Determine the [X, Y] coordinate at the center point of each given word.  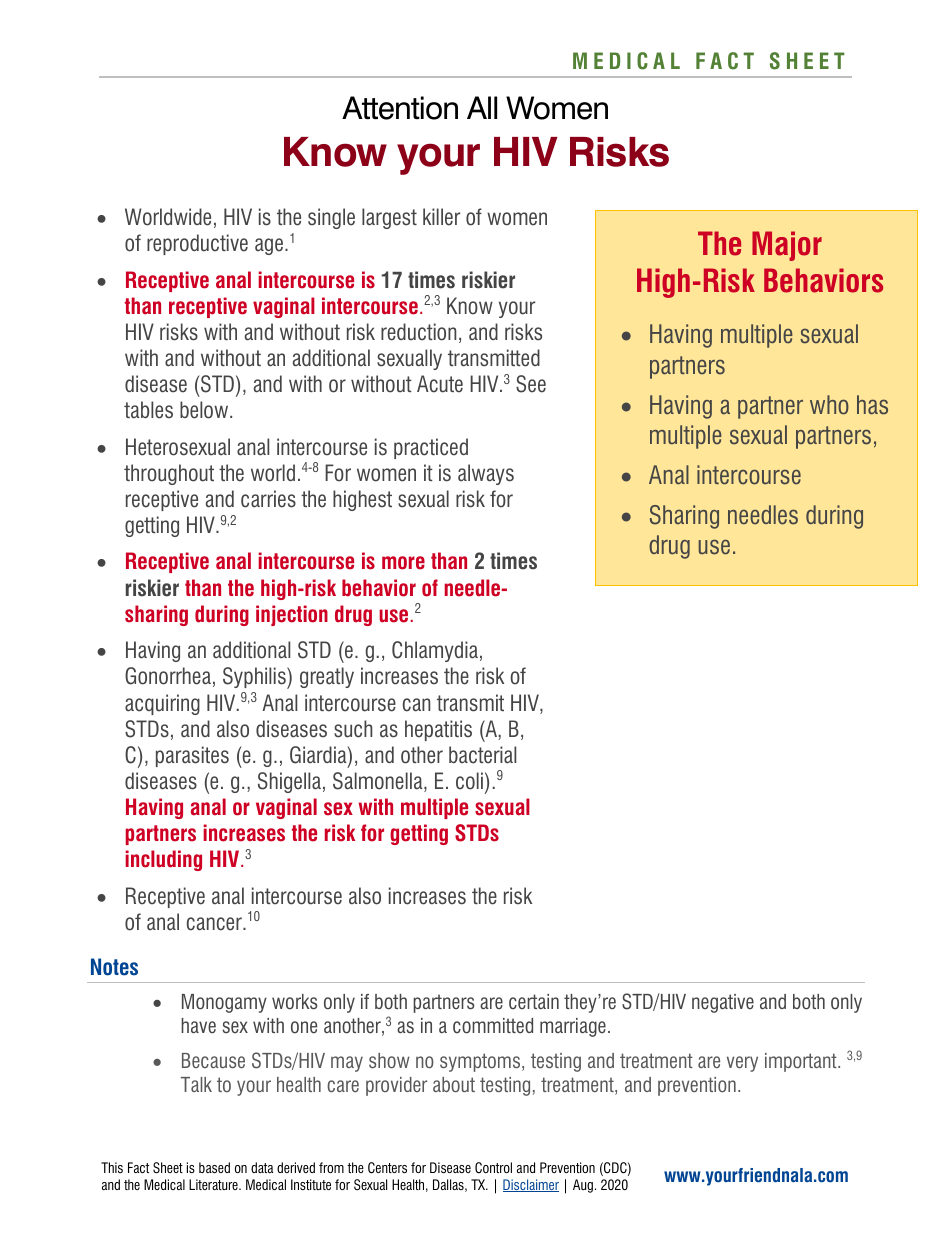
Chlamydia [435, 651]
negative [723, 1003]
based [214, 1167]
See [531, 384]
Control [493, 1168]
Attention [400, 108]
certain [534, 1001]
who [829, 405]
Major [787, 246]
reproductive [197, 244]
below [205, 410]
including [163, 860]
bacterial [482, 755]
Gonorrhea [168, 676]
